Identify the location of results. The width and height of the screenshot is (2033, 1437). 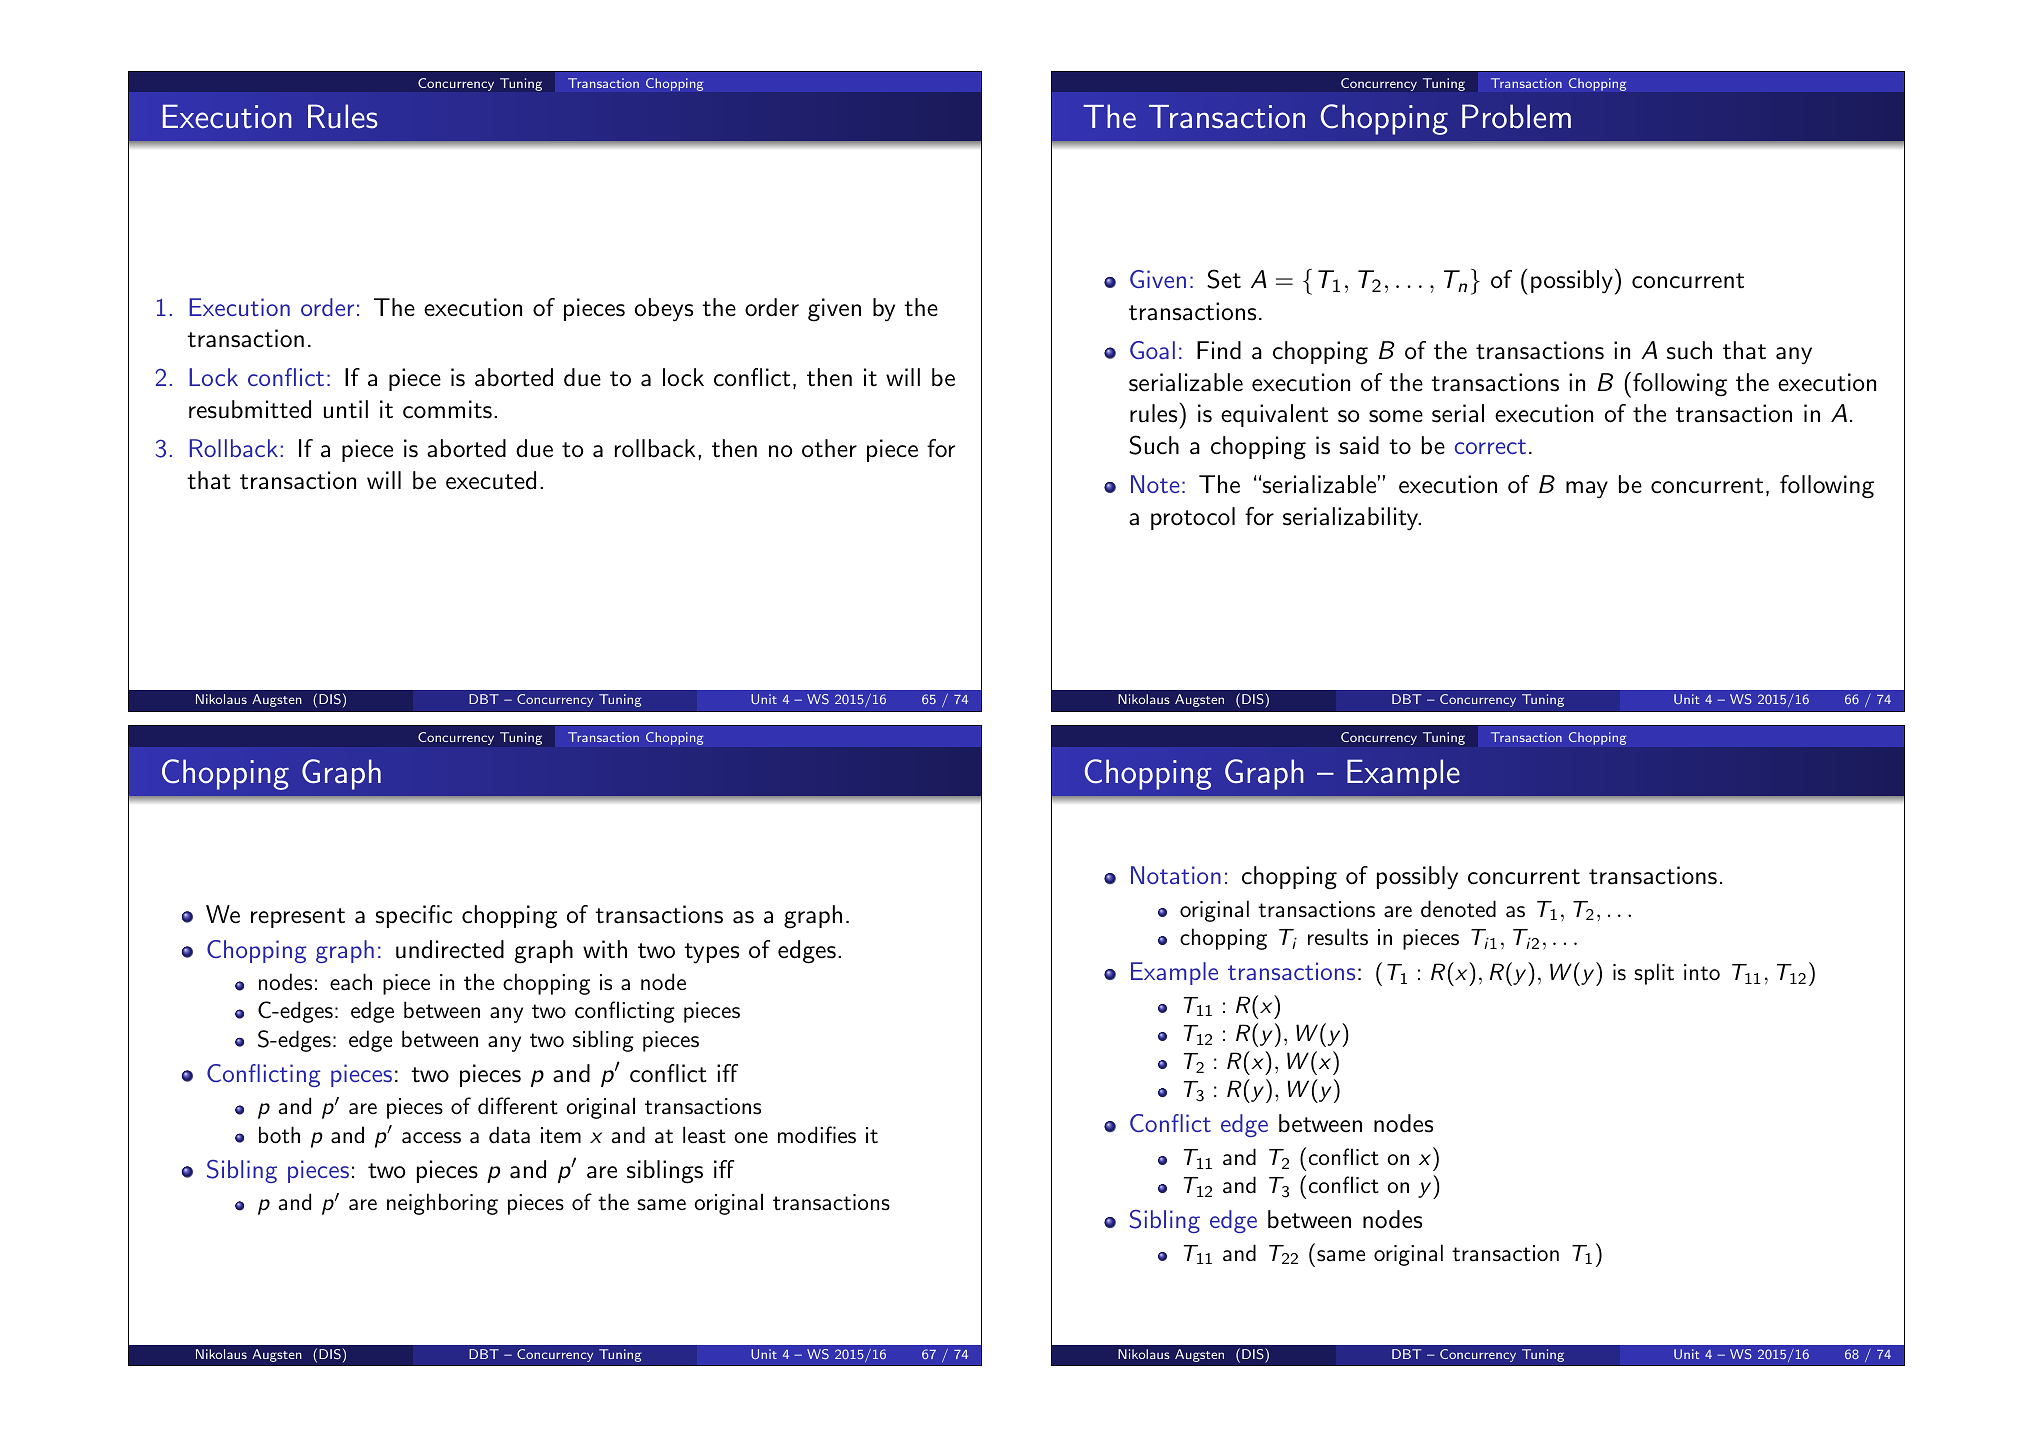
(1338, 937).
